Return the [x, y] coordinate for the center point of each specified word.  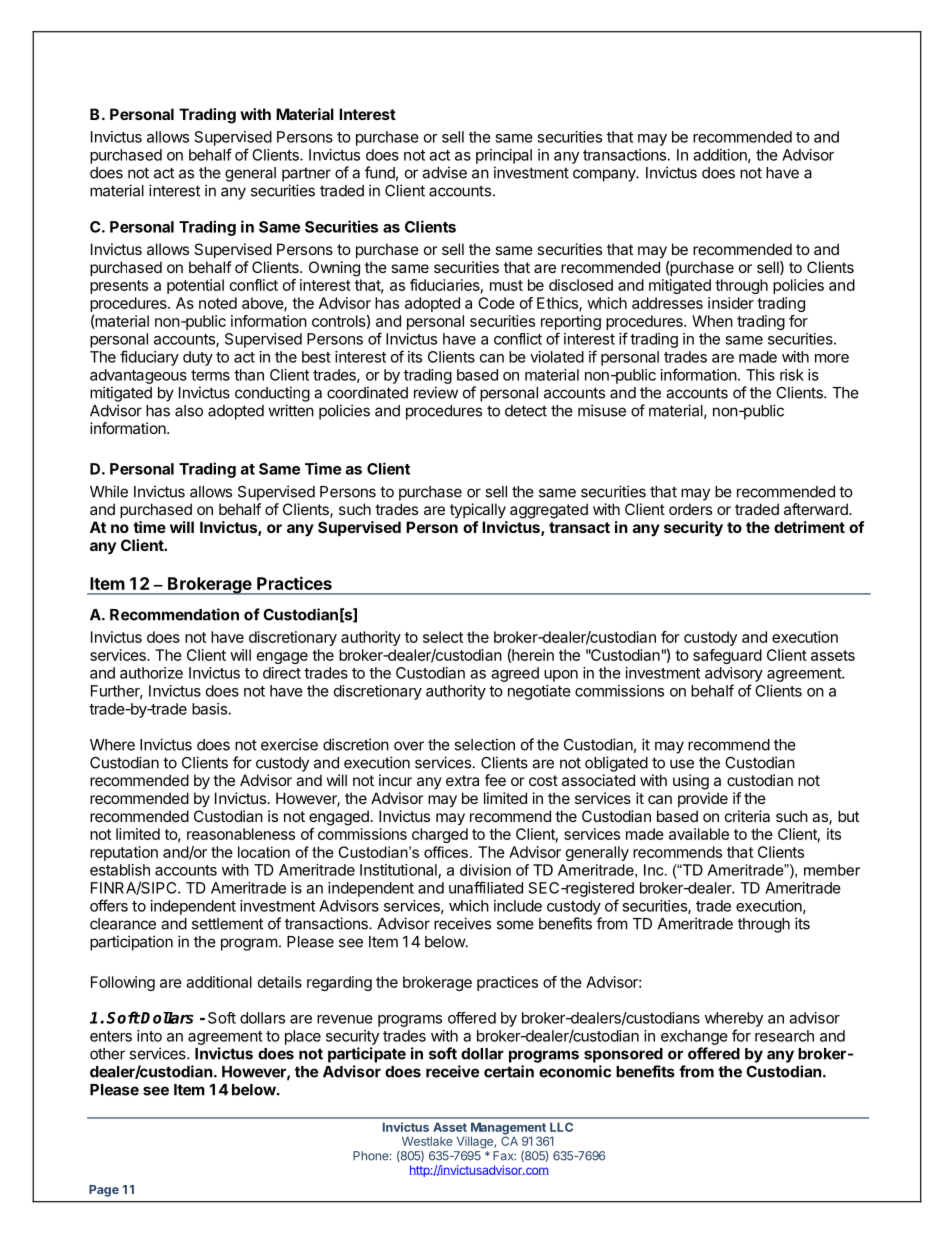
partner [306, 174]
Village [476, 1142]
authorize [151, 673]
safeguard [727, 656]
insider [731, 303]
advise [444, 172]
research [784, 1036]
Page [104, 1191]
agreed [515, 674]
